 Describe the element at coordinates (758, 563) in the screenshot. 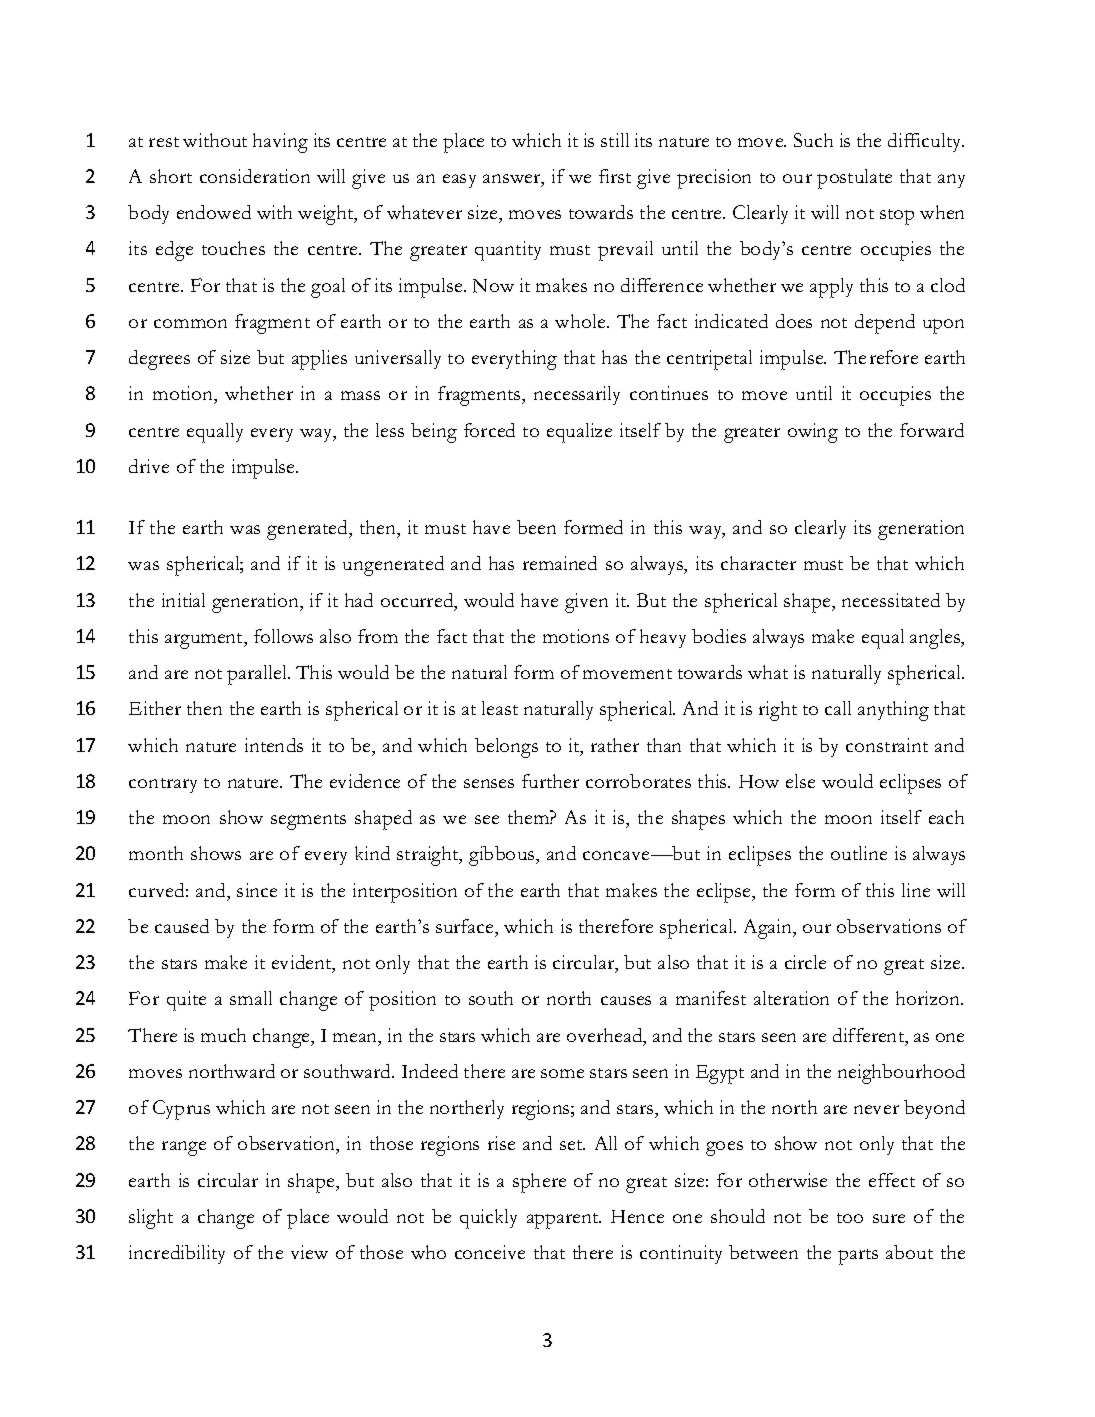

I see `character` at that location.
